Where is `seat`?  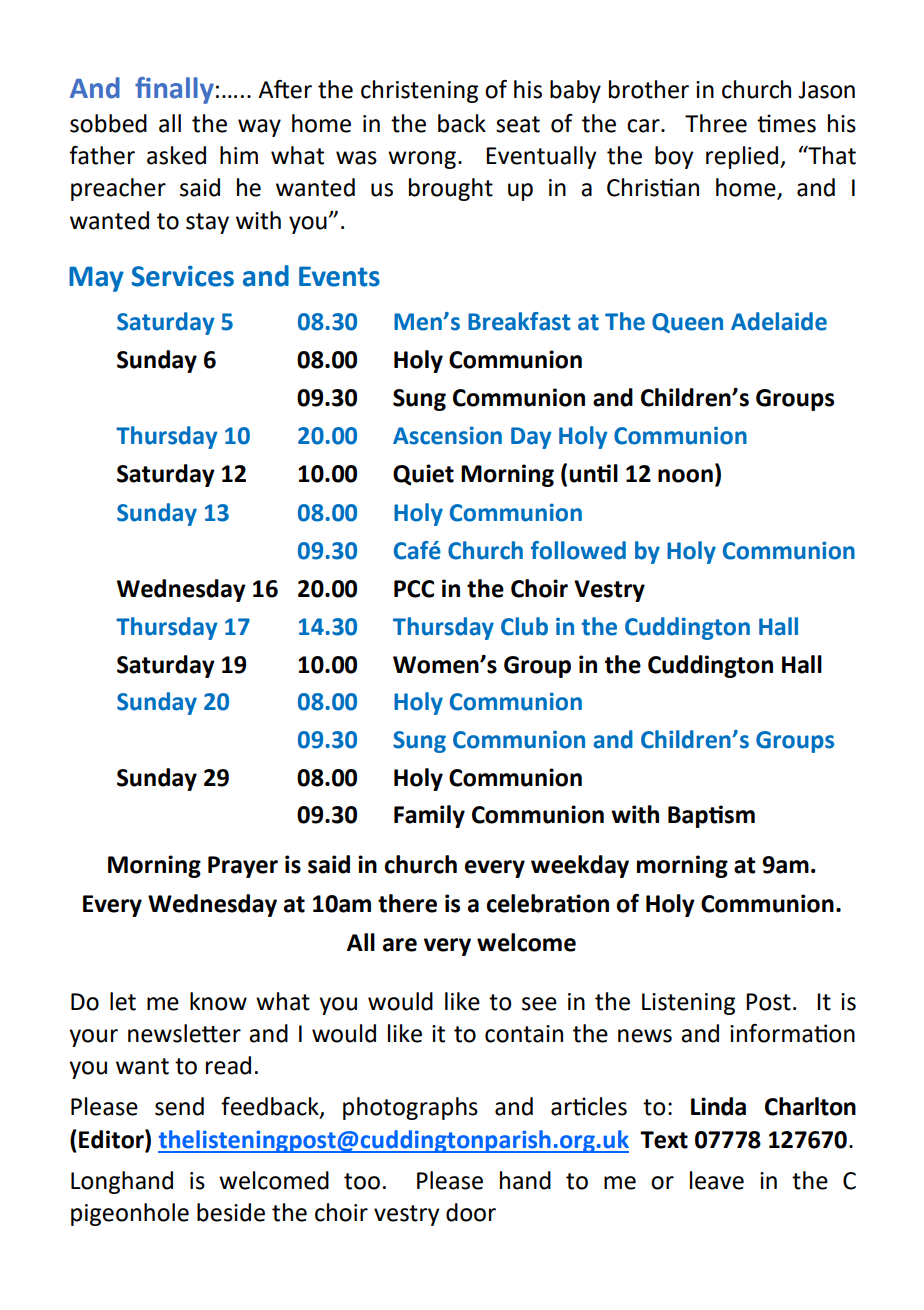 seat is located at coordinates (518, 124).
